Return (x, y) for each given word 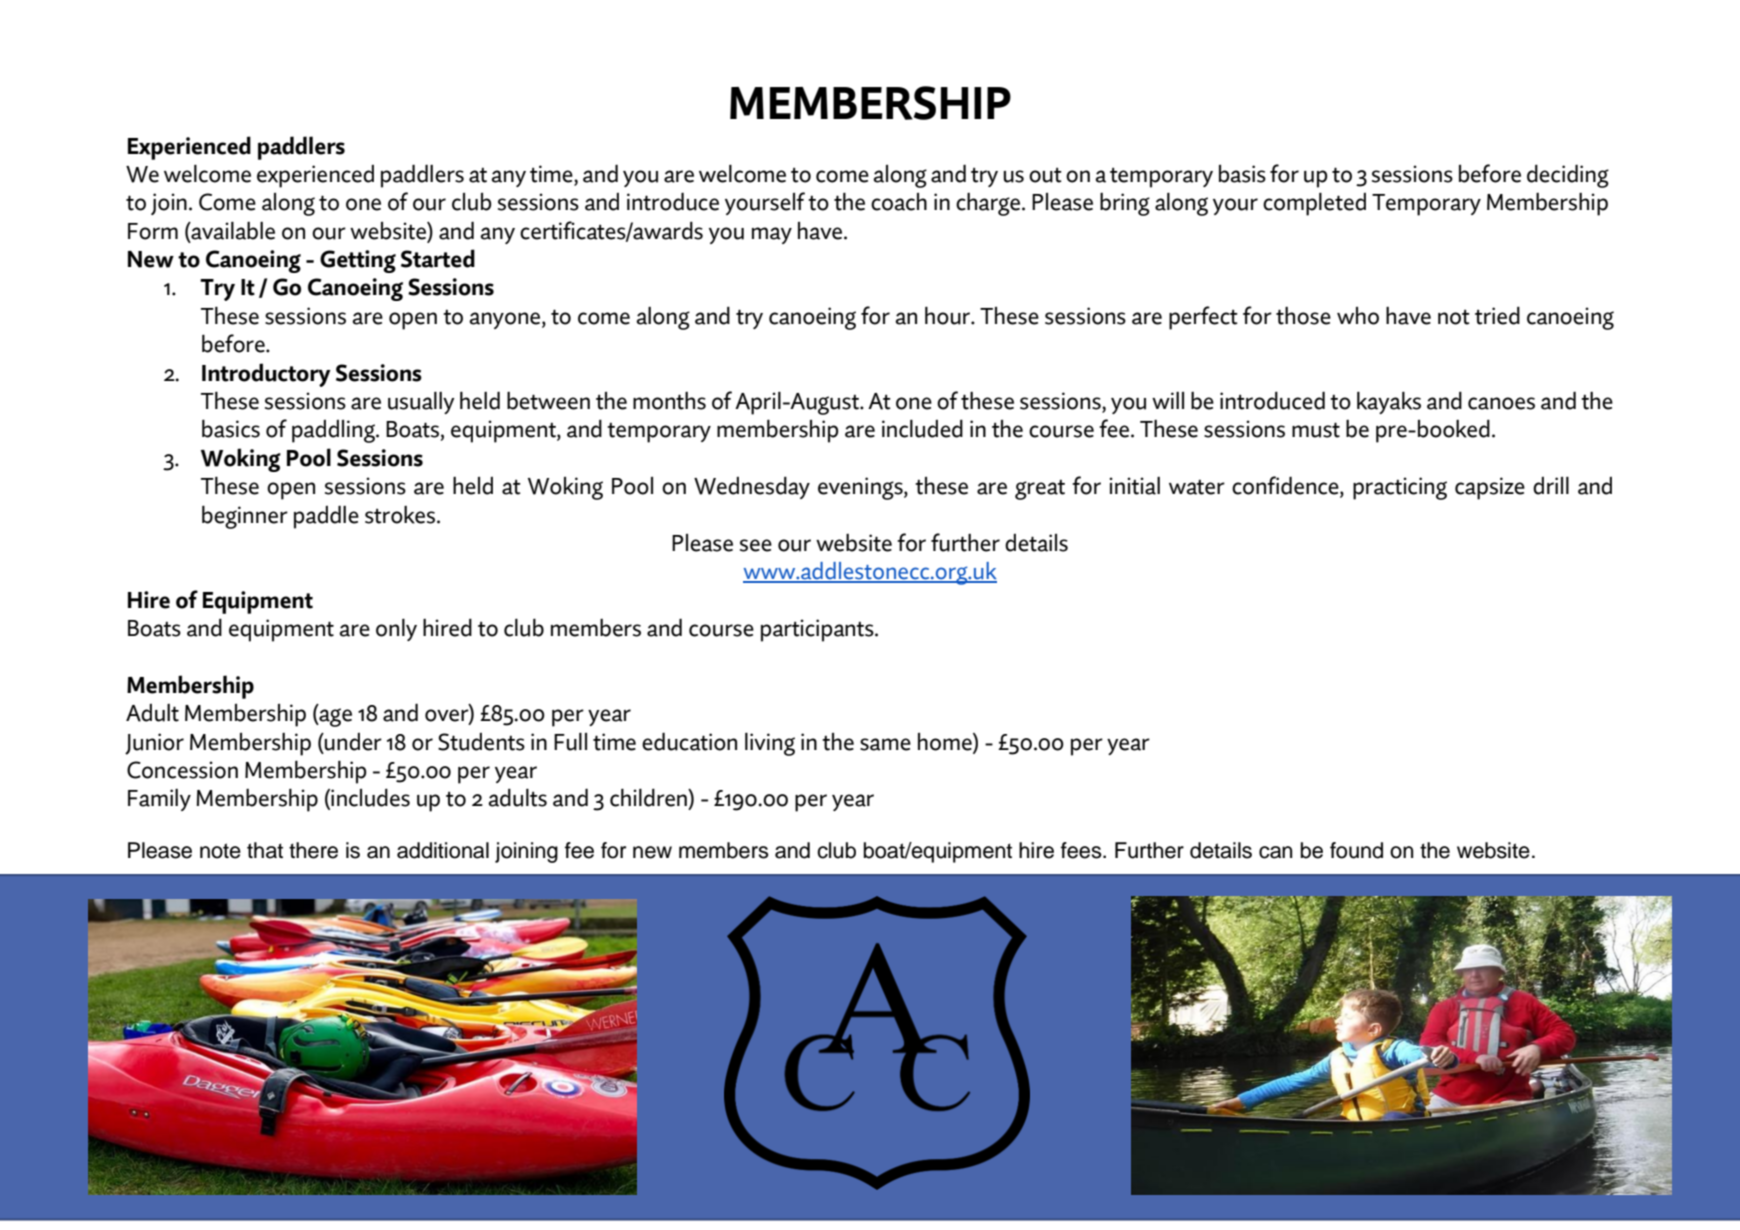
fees (1082, 850)
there (313, 850)
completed (1314, 204)
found (1356, 850)
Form (153, 231)
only (396, 629)
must (1316, 430)
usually (421, 402)
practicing (1400, 488)
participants (818, 630)
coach (899, 202)
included (922, 428)
